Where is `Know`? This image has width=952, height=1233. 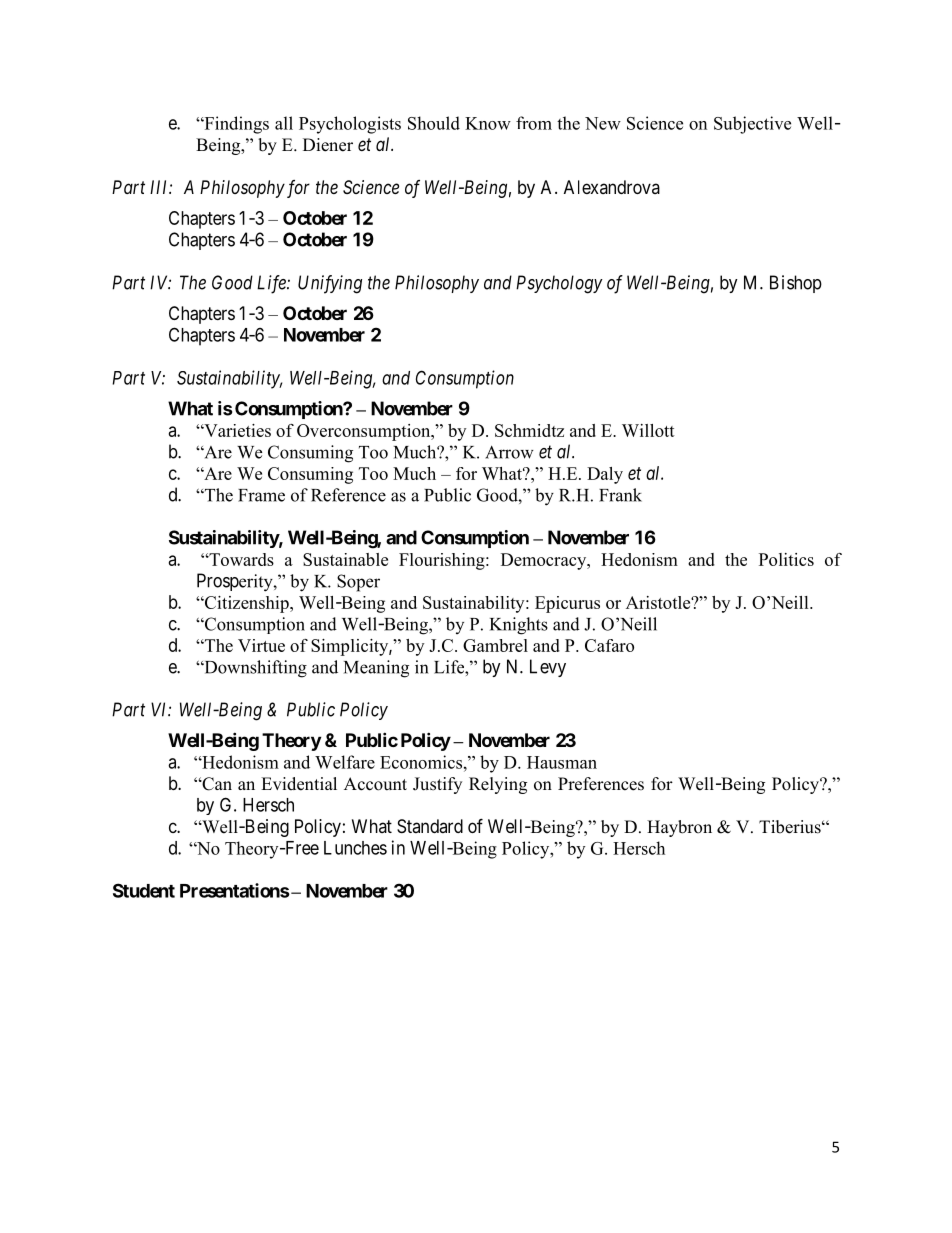
Know is located at coordinates (488, 123).
